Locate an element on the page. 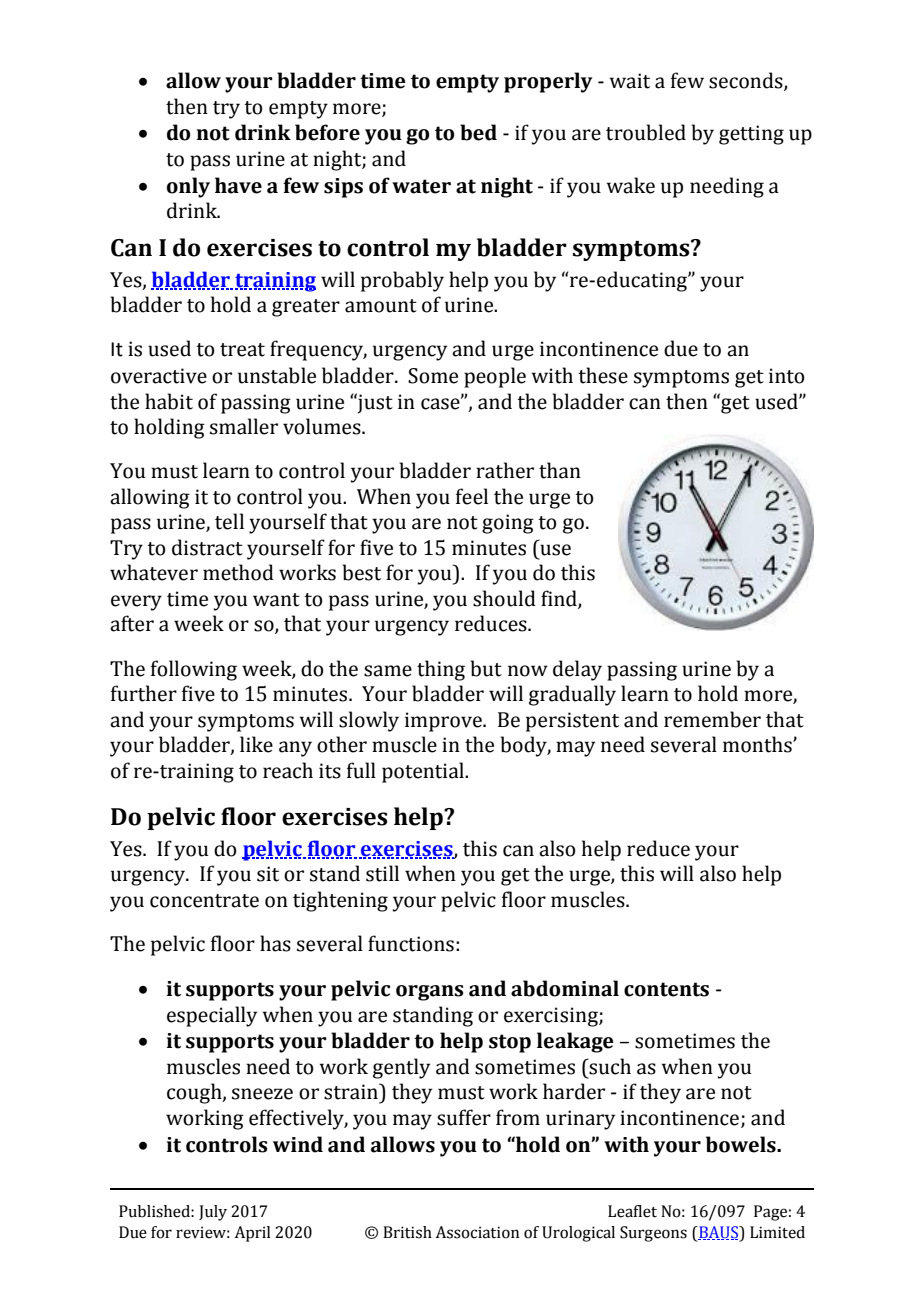 This document has height=1308, width=924. following is located at coordinates (194, 670).
